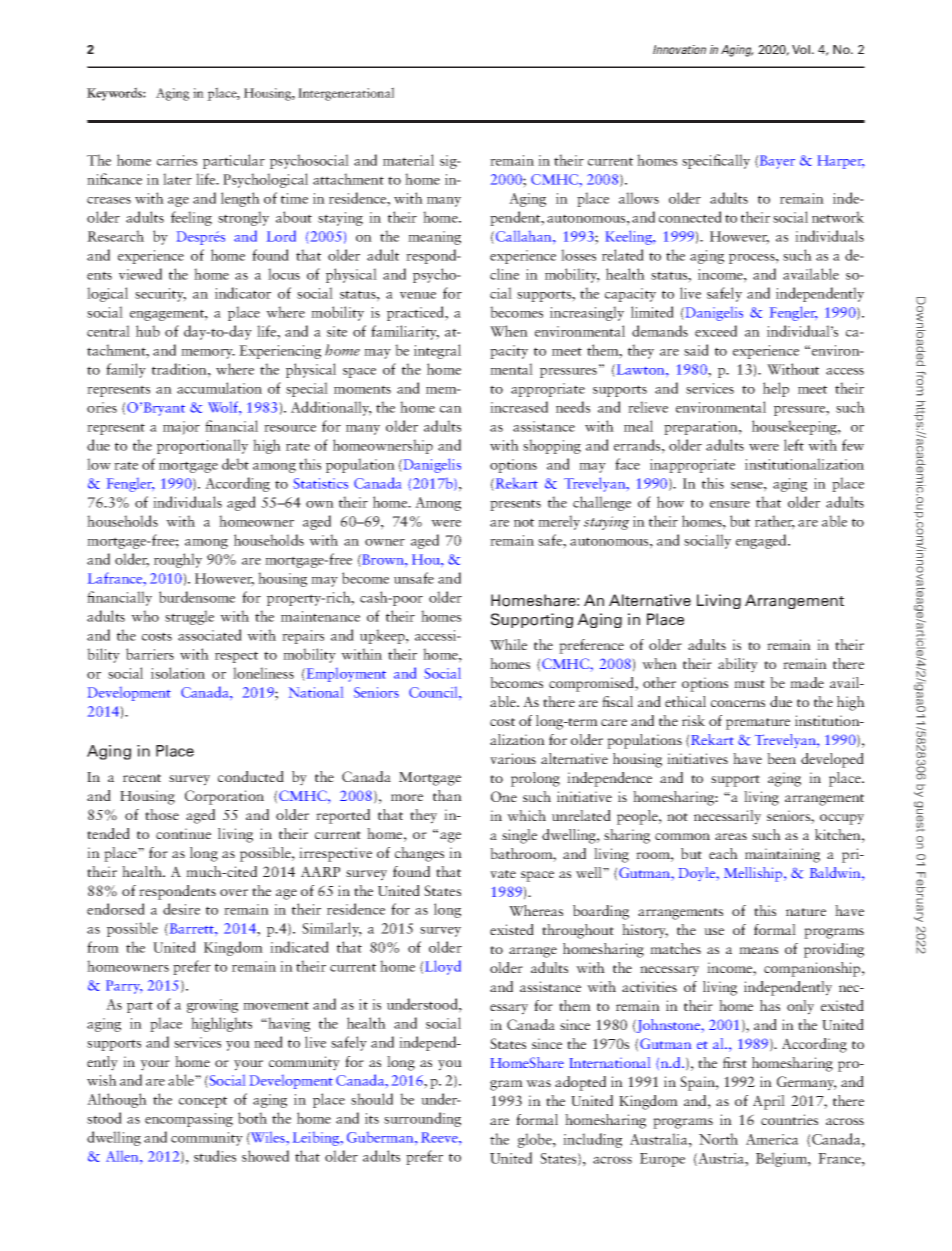 The height and width of the screenshot is (1251, 952). What do you see at coordinates (408, 160) in the screenshot?
I see `material` at bounding box center [408, 160].
